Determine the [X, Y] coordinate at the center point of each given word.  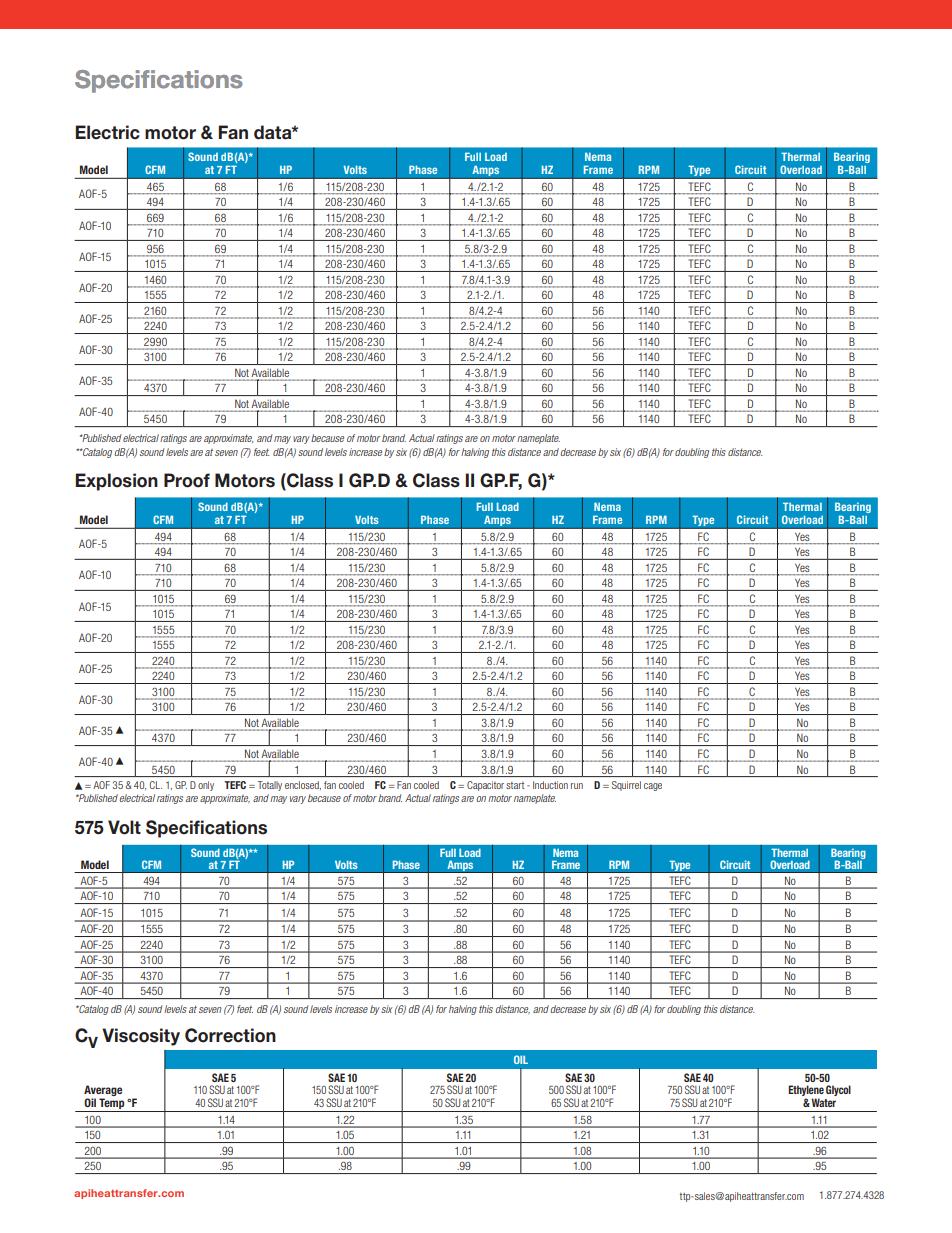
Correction [230, 1035]
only [206, 786]
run [577, 786]
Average [103, 1092]
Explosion [116, 482]
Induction [550, 785]
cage [653, 787]
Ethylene [806, 1092]
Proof [187, 480]
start [515, 785]
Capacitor [485, 786]
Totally [270, 786]
